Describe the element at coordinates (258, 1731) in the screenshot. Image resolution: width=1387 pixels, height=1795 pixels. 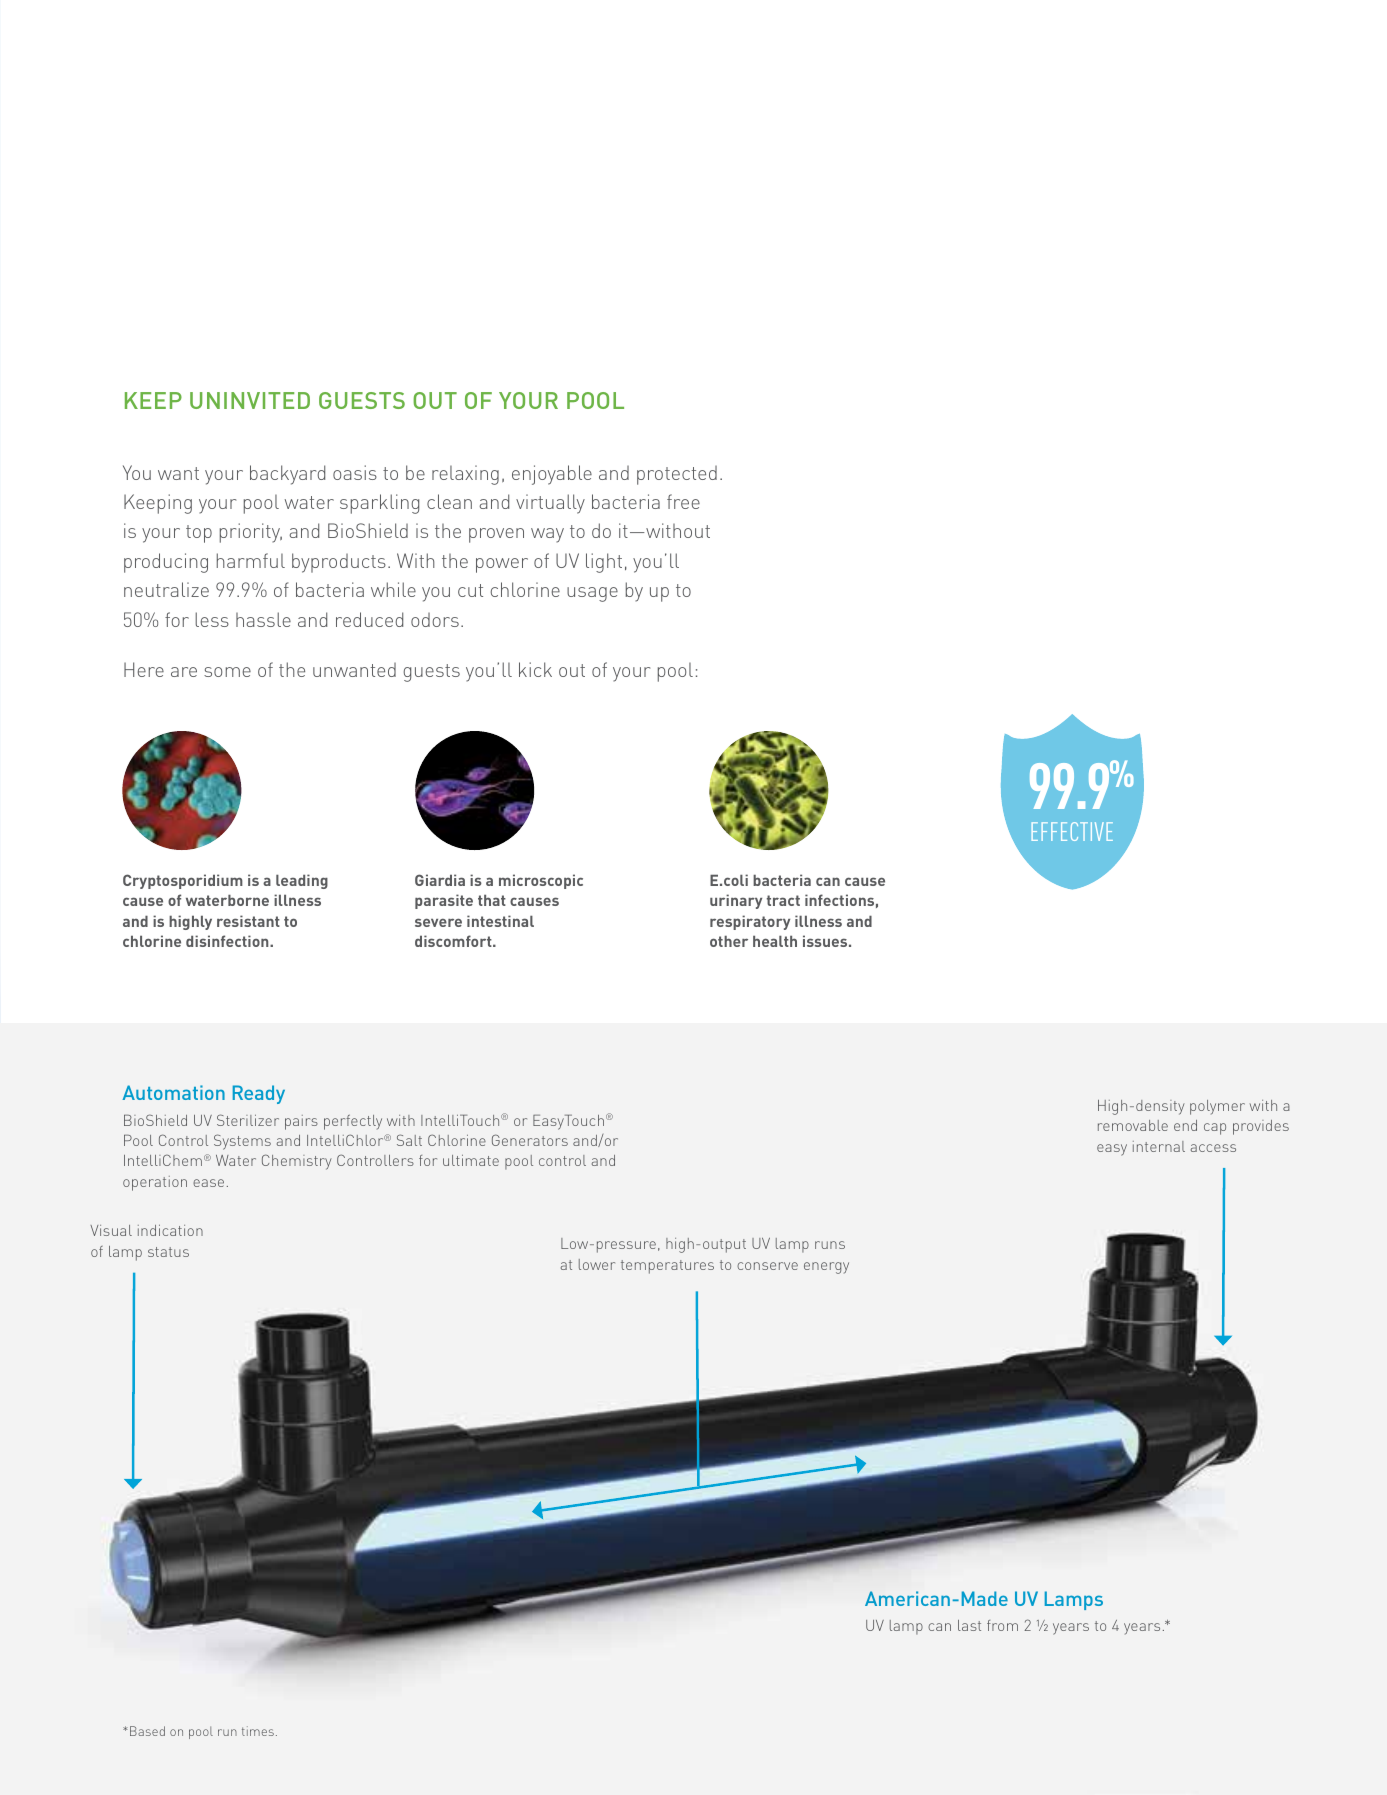
I see `times` at that location.
